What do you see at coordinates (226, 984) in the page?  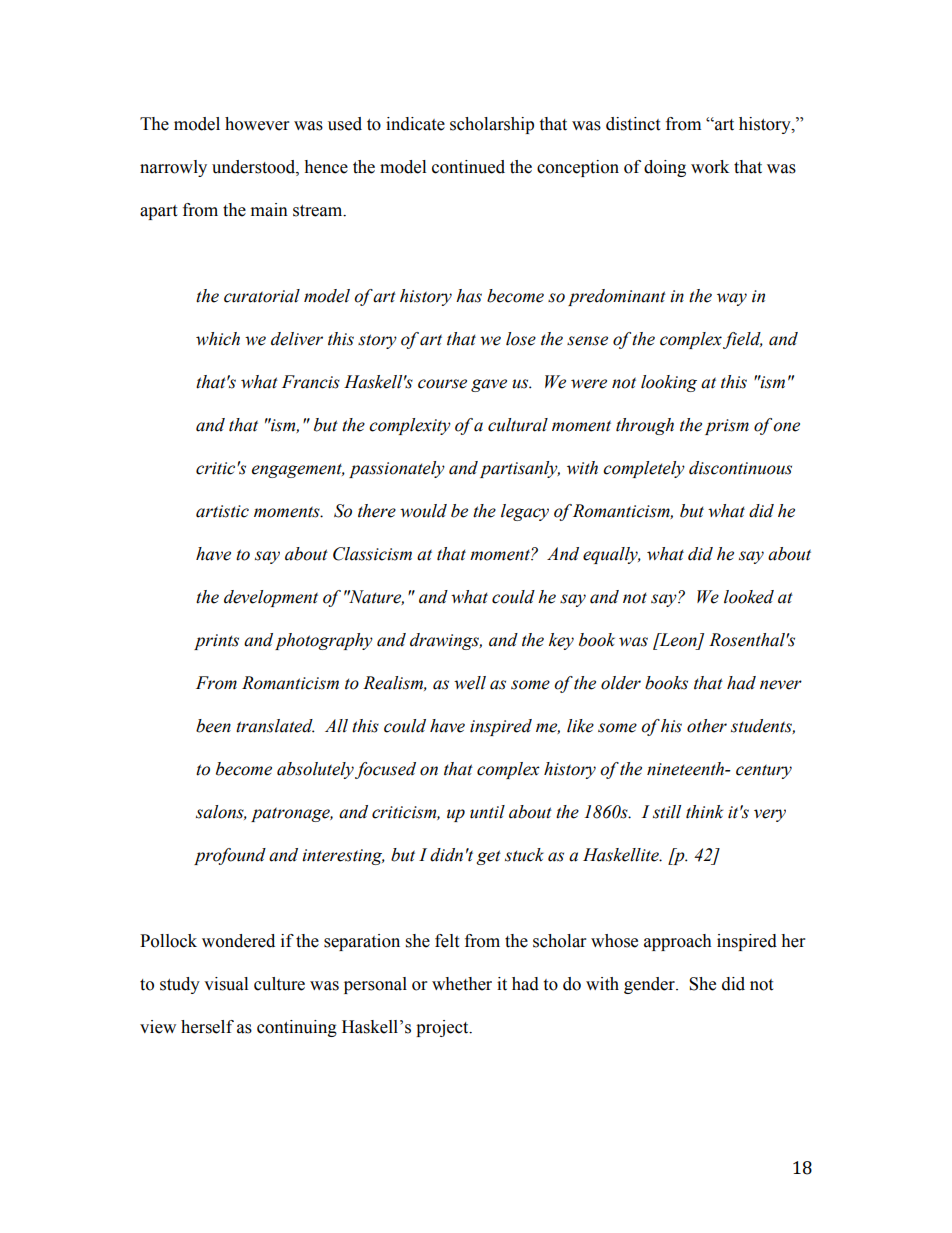 I see `visual` at bounding box center [226, 984].
